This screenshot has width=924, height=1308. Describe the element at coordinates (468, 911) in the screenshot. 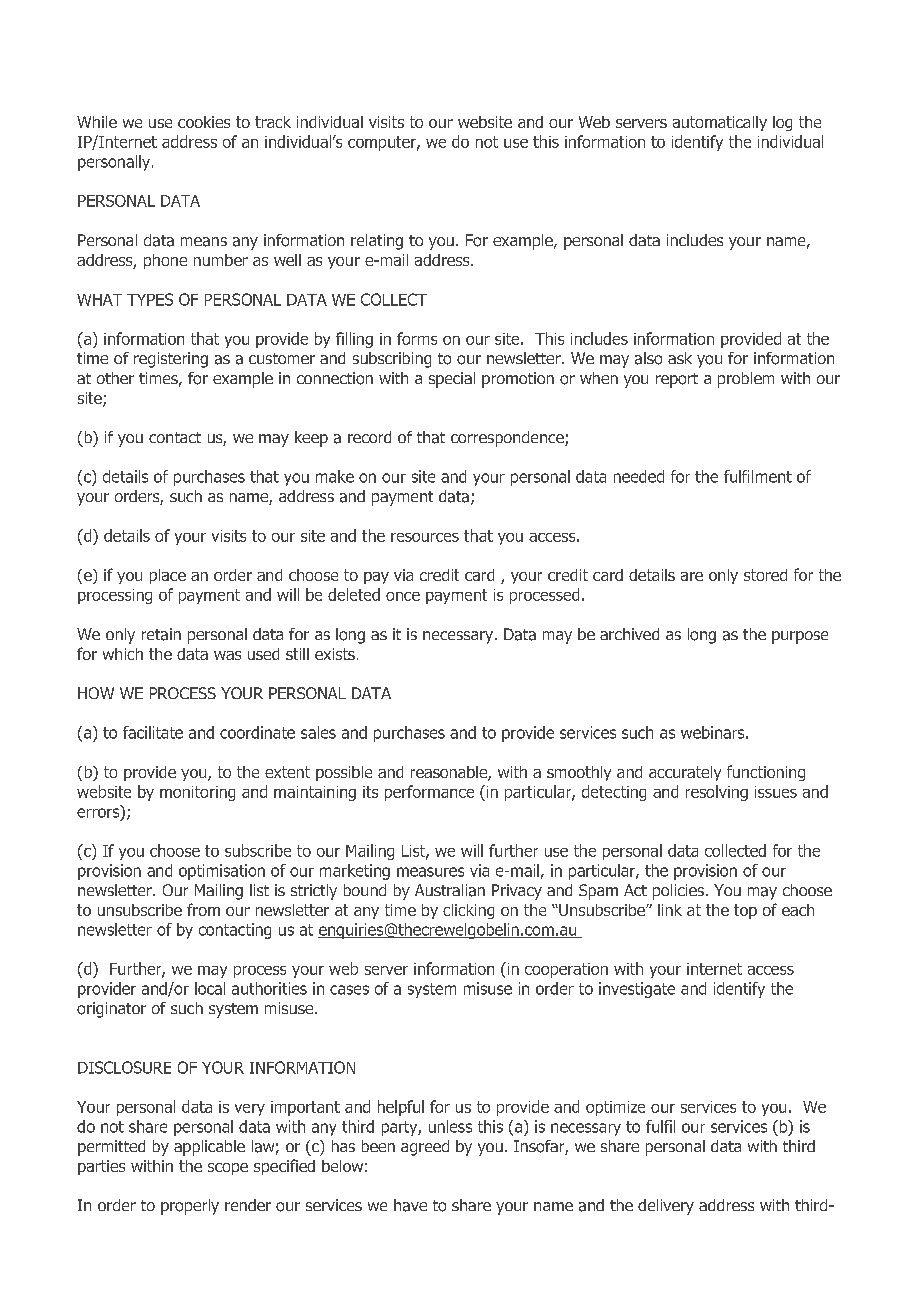

I see `clicking` at that location.
